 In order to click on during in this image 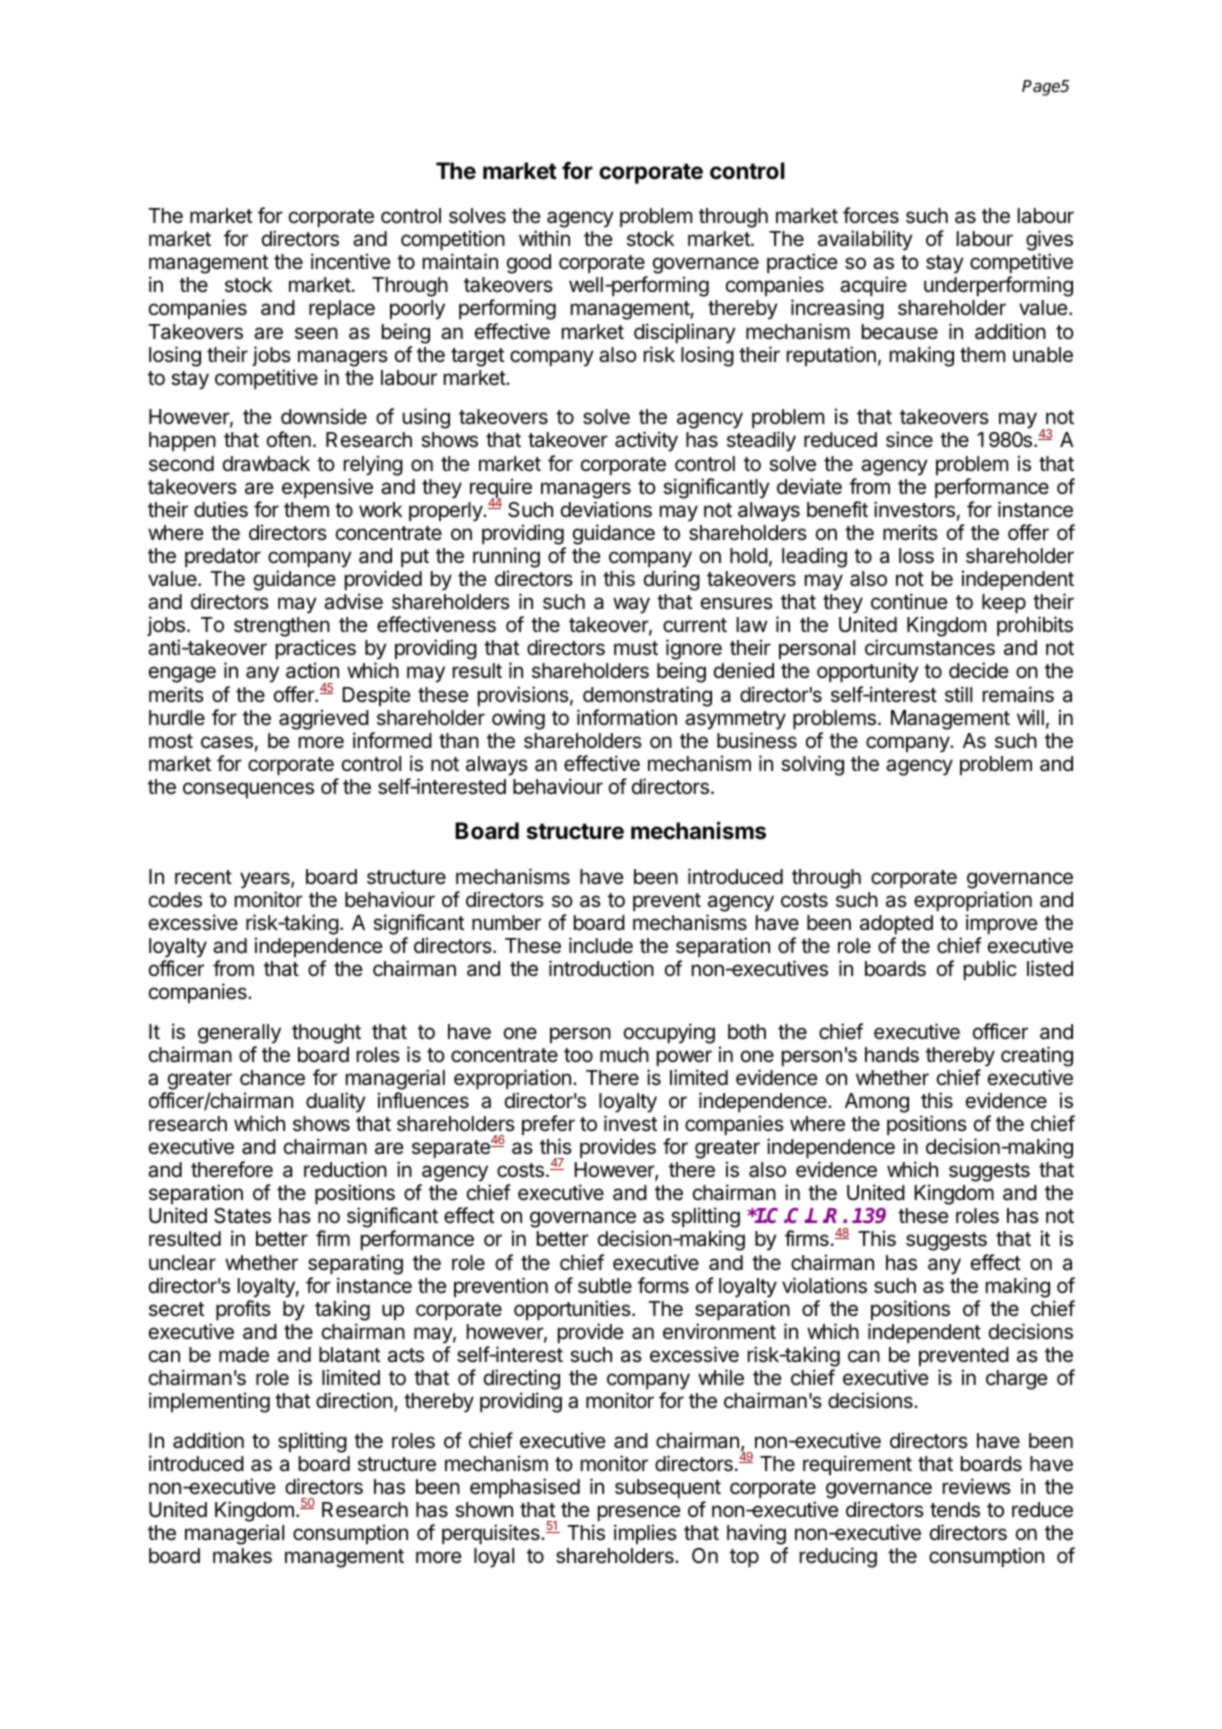, I will do `click(672, 580)`.
